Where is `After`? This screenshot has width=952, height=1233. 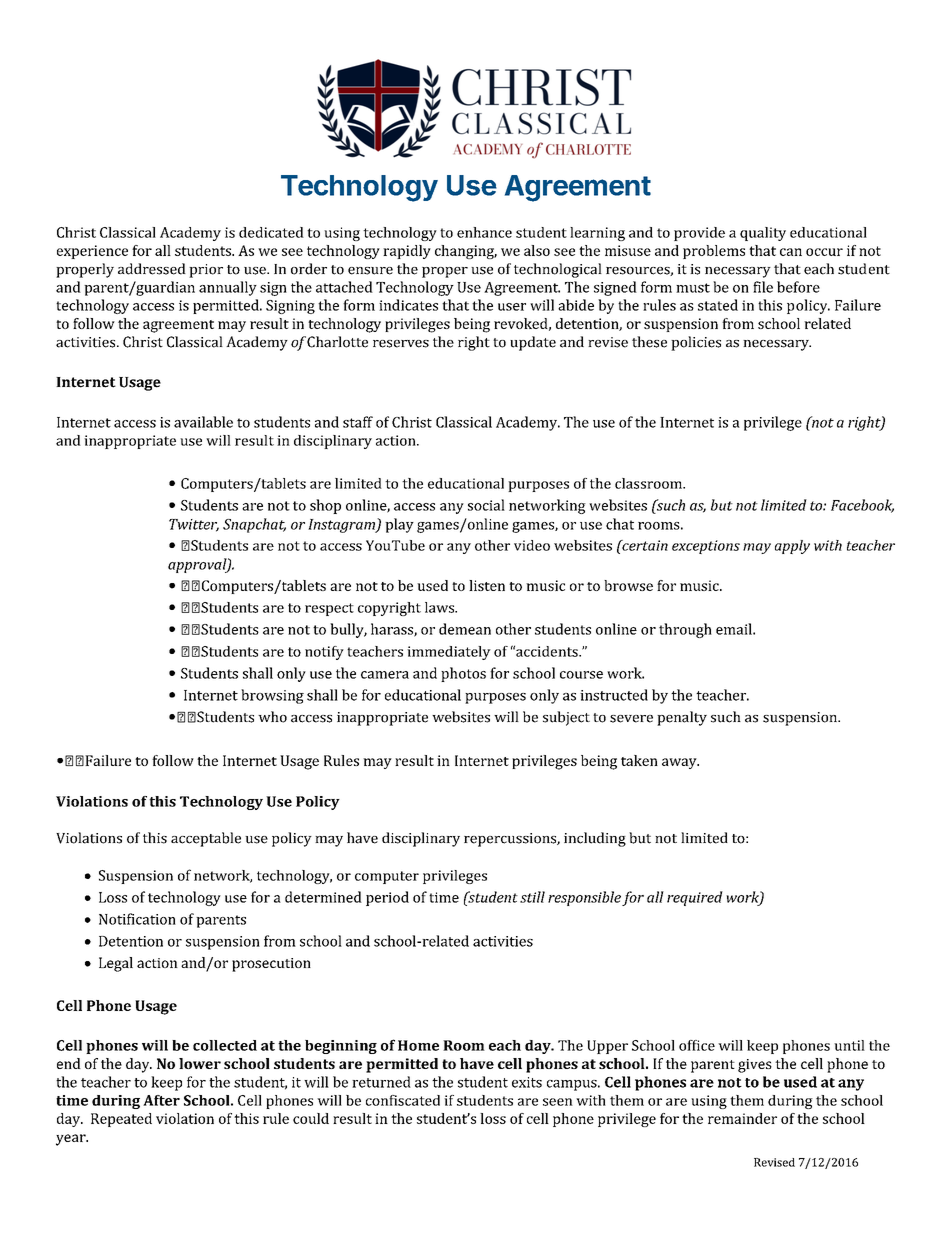 After is located at coordinates (161, 1100).
